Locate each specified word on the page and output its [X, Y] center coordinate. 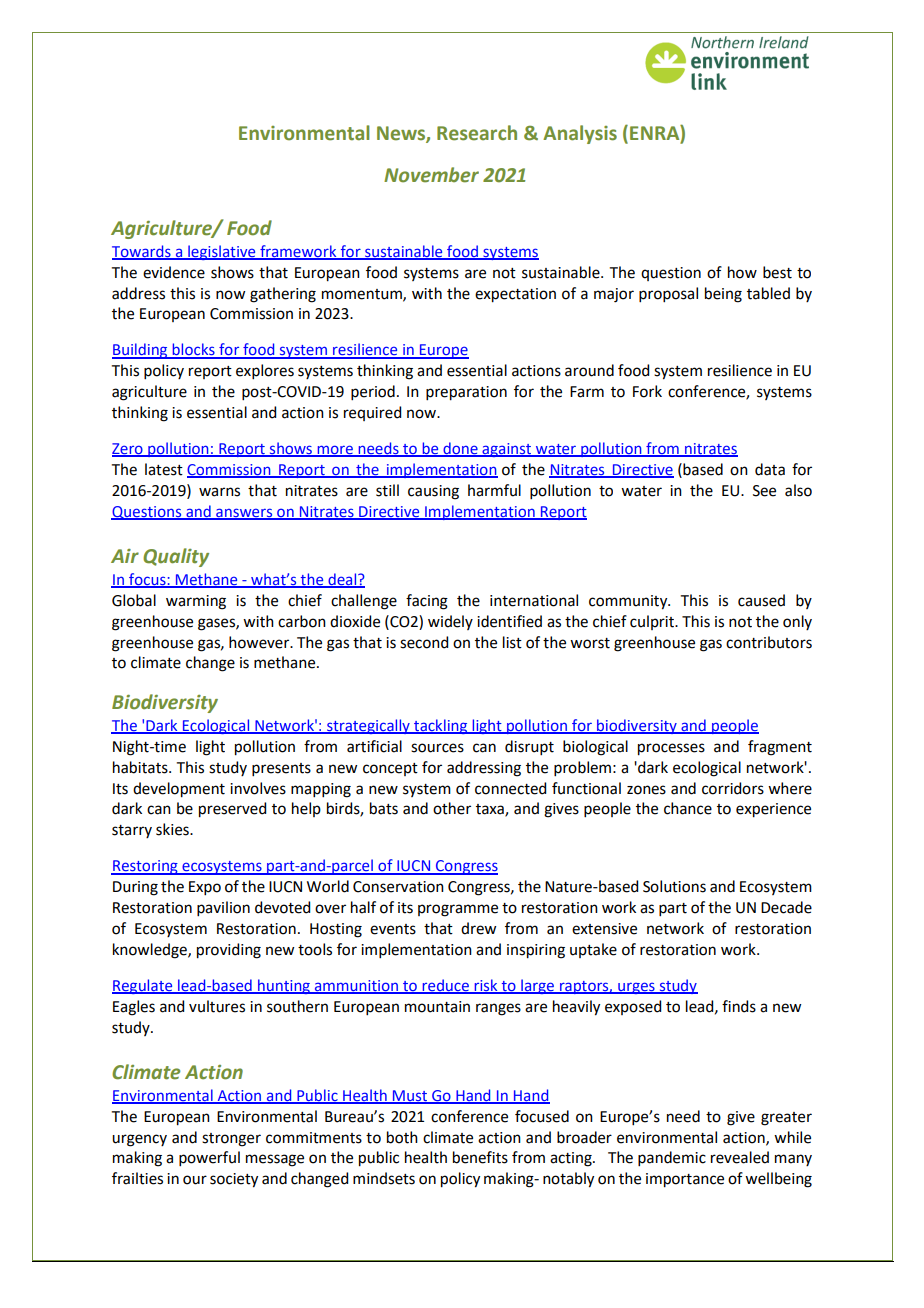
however [260, 642]
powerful [209, 1158]
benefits [480, 1157]
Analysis [580, 134]
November [431, 175]
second [424, 642]
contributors [769, 642]
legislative [222, 252]
